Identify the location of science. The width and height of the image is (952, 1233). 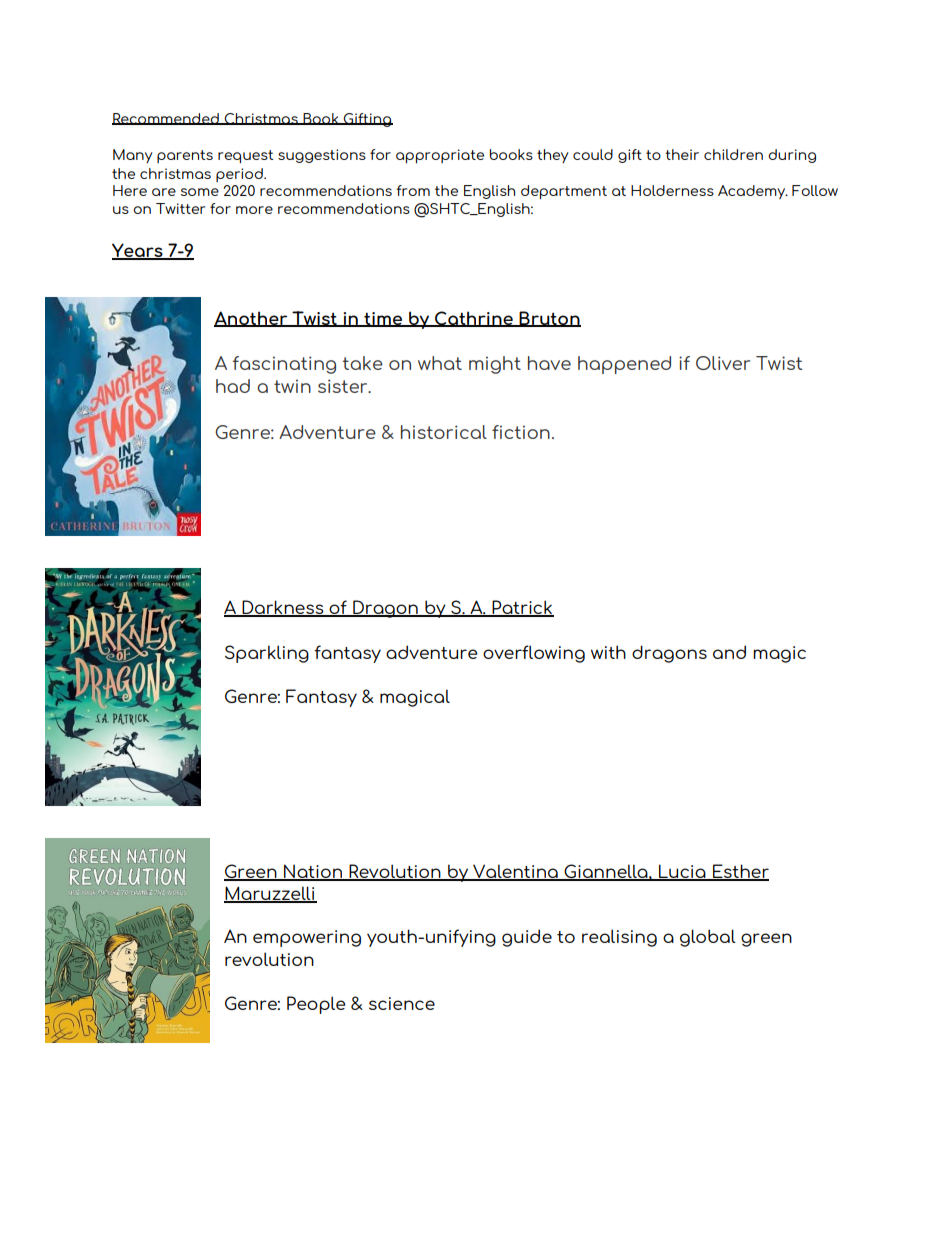
(402, 1003).
